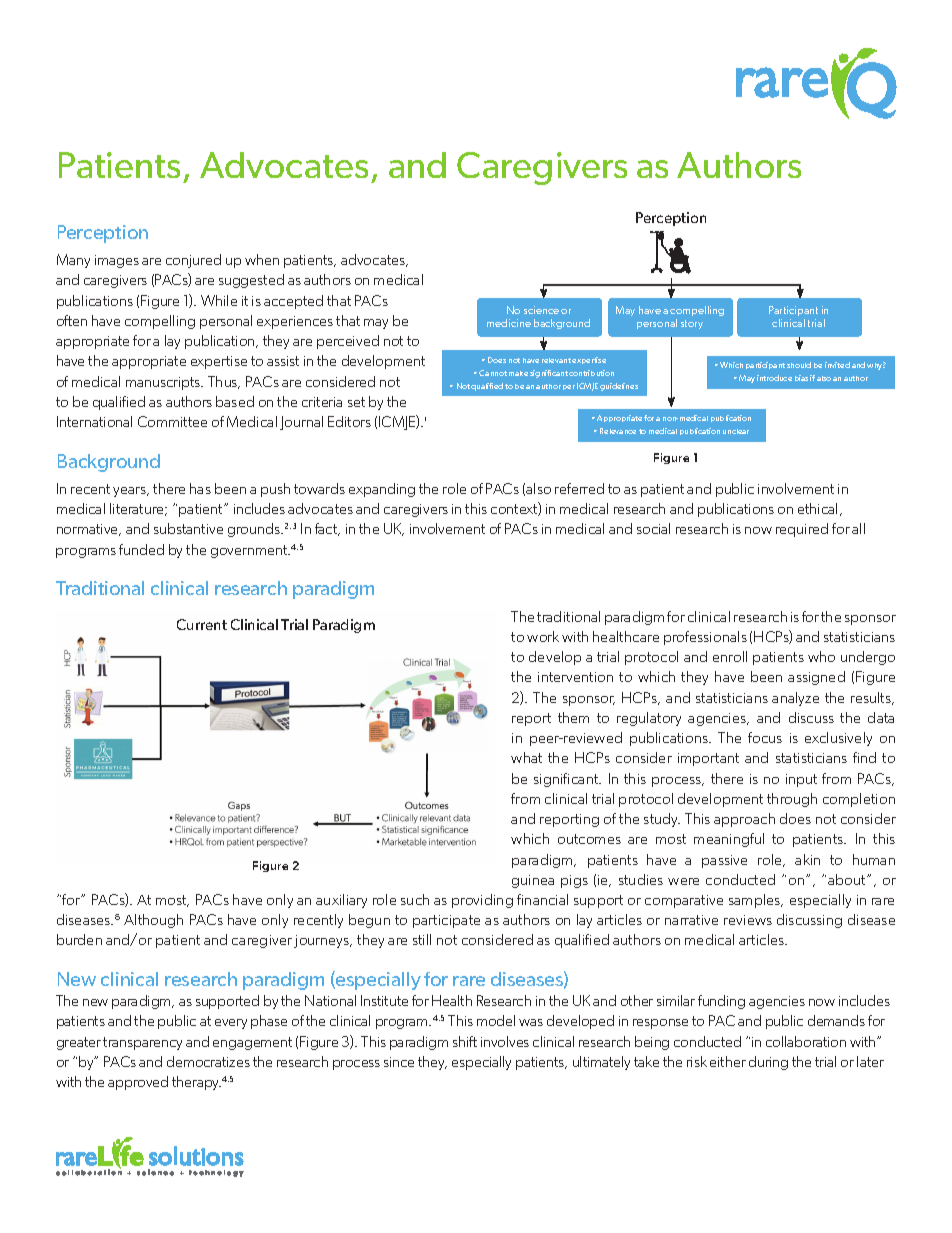 The height and width of the screenshot is (1233, 952). Describe the element at coordinates (541, 310) in the screenshot. I see `science` at that location.
